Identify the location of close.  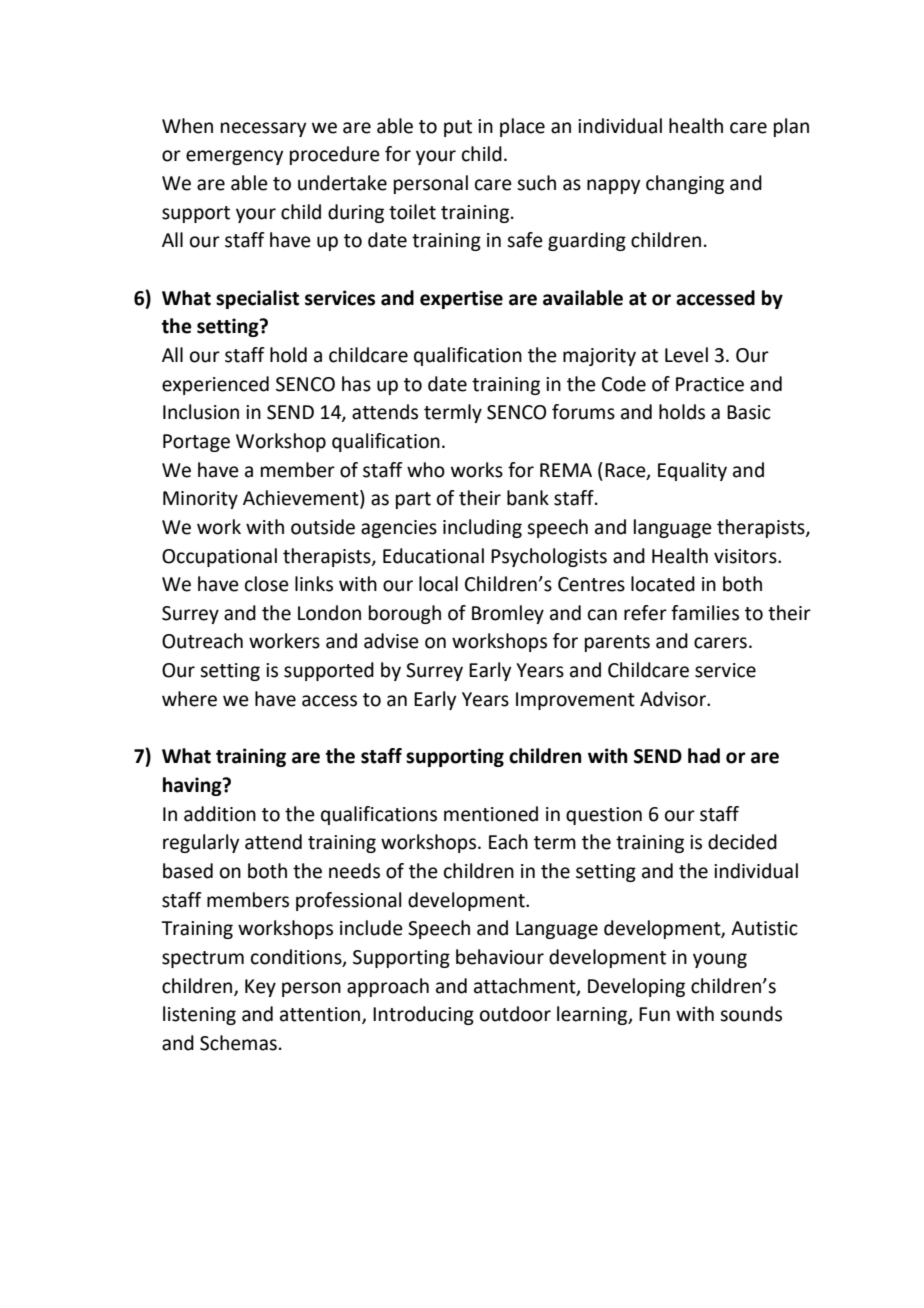
(267, 584).
